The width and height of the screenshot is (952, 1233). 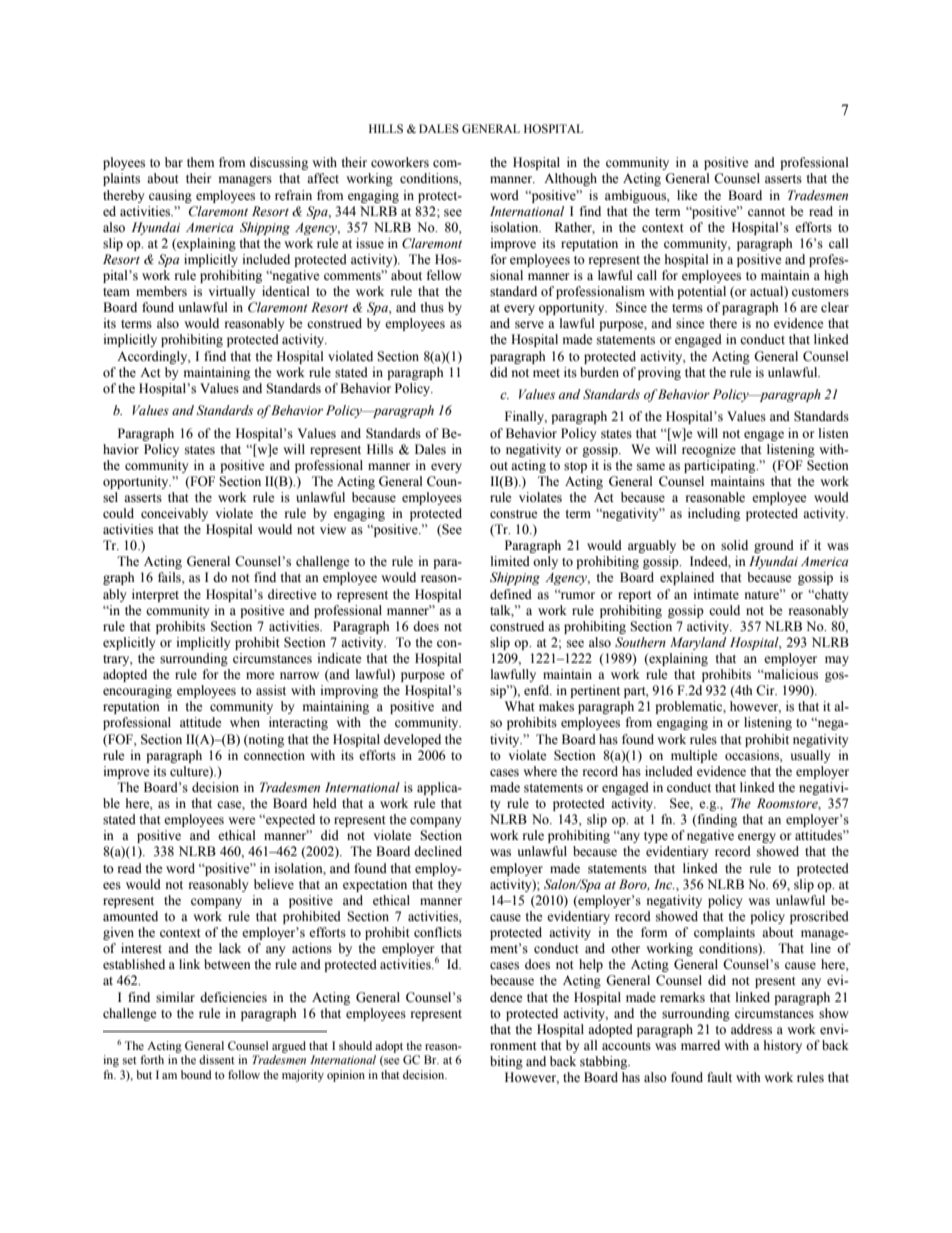 What do you see at coordinates (766, 212) in the screenshot?
I see `cannot` at bounding box center [766, 212].
